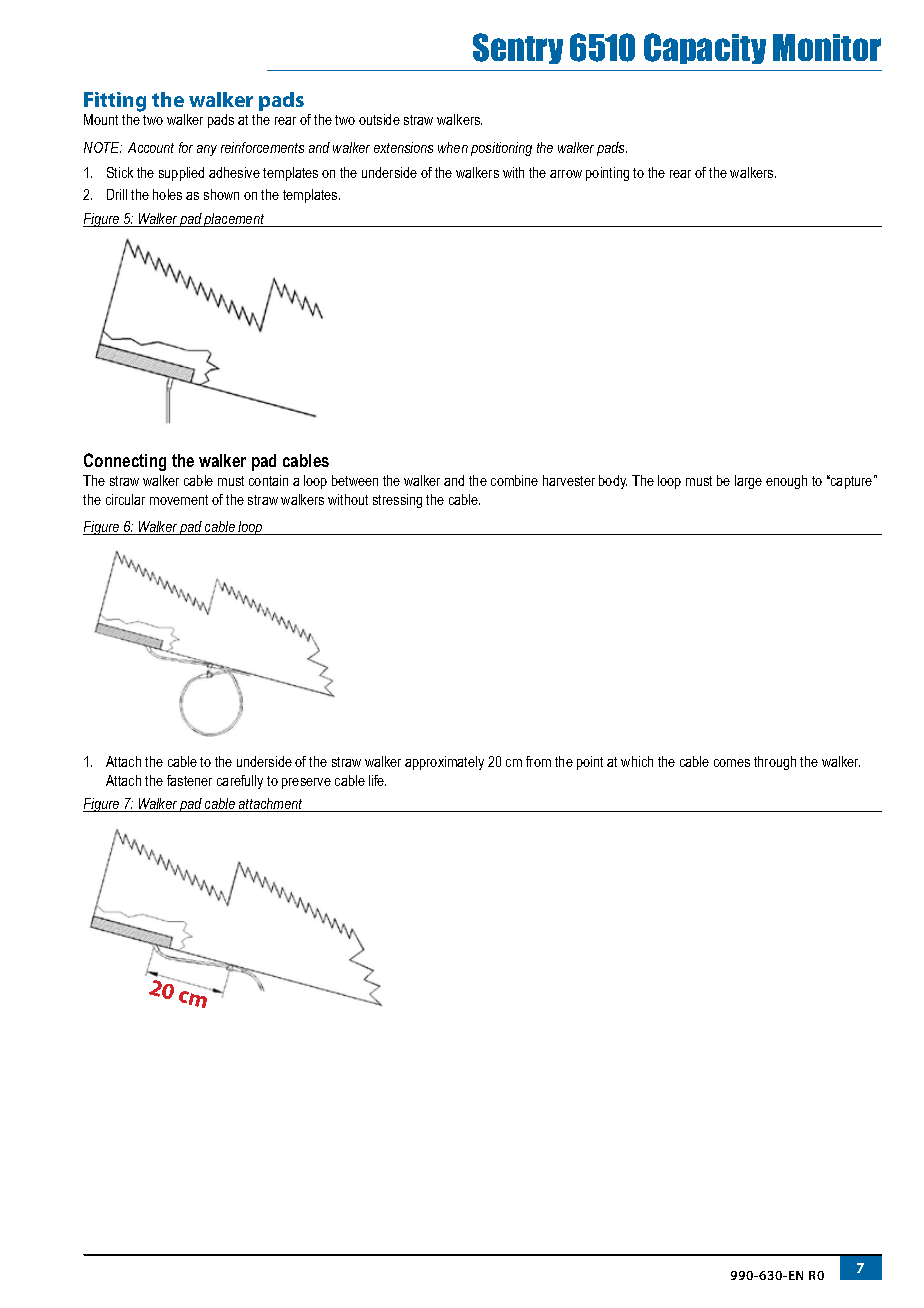 Image resolution: width=924 pixels, height=1308 pixels. What do you see at coordinates (444, 763) in the page?
I see `approximately` at bounding box center [444, 763].
